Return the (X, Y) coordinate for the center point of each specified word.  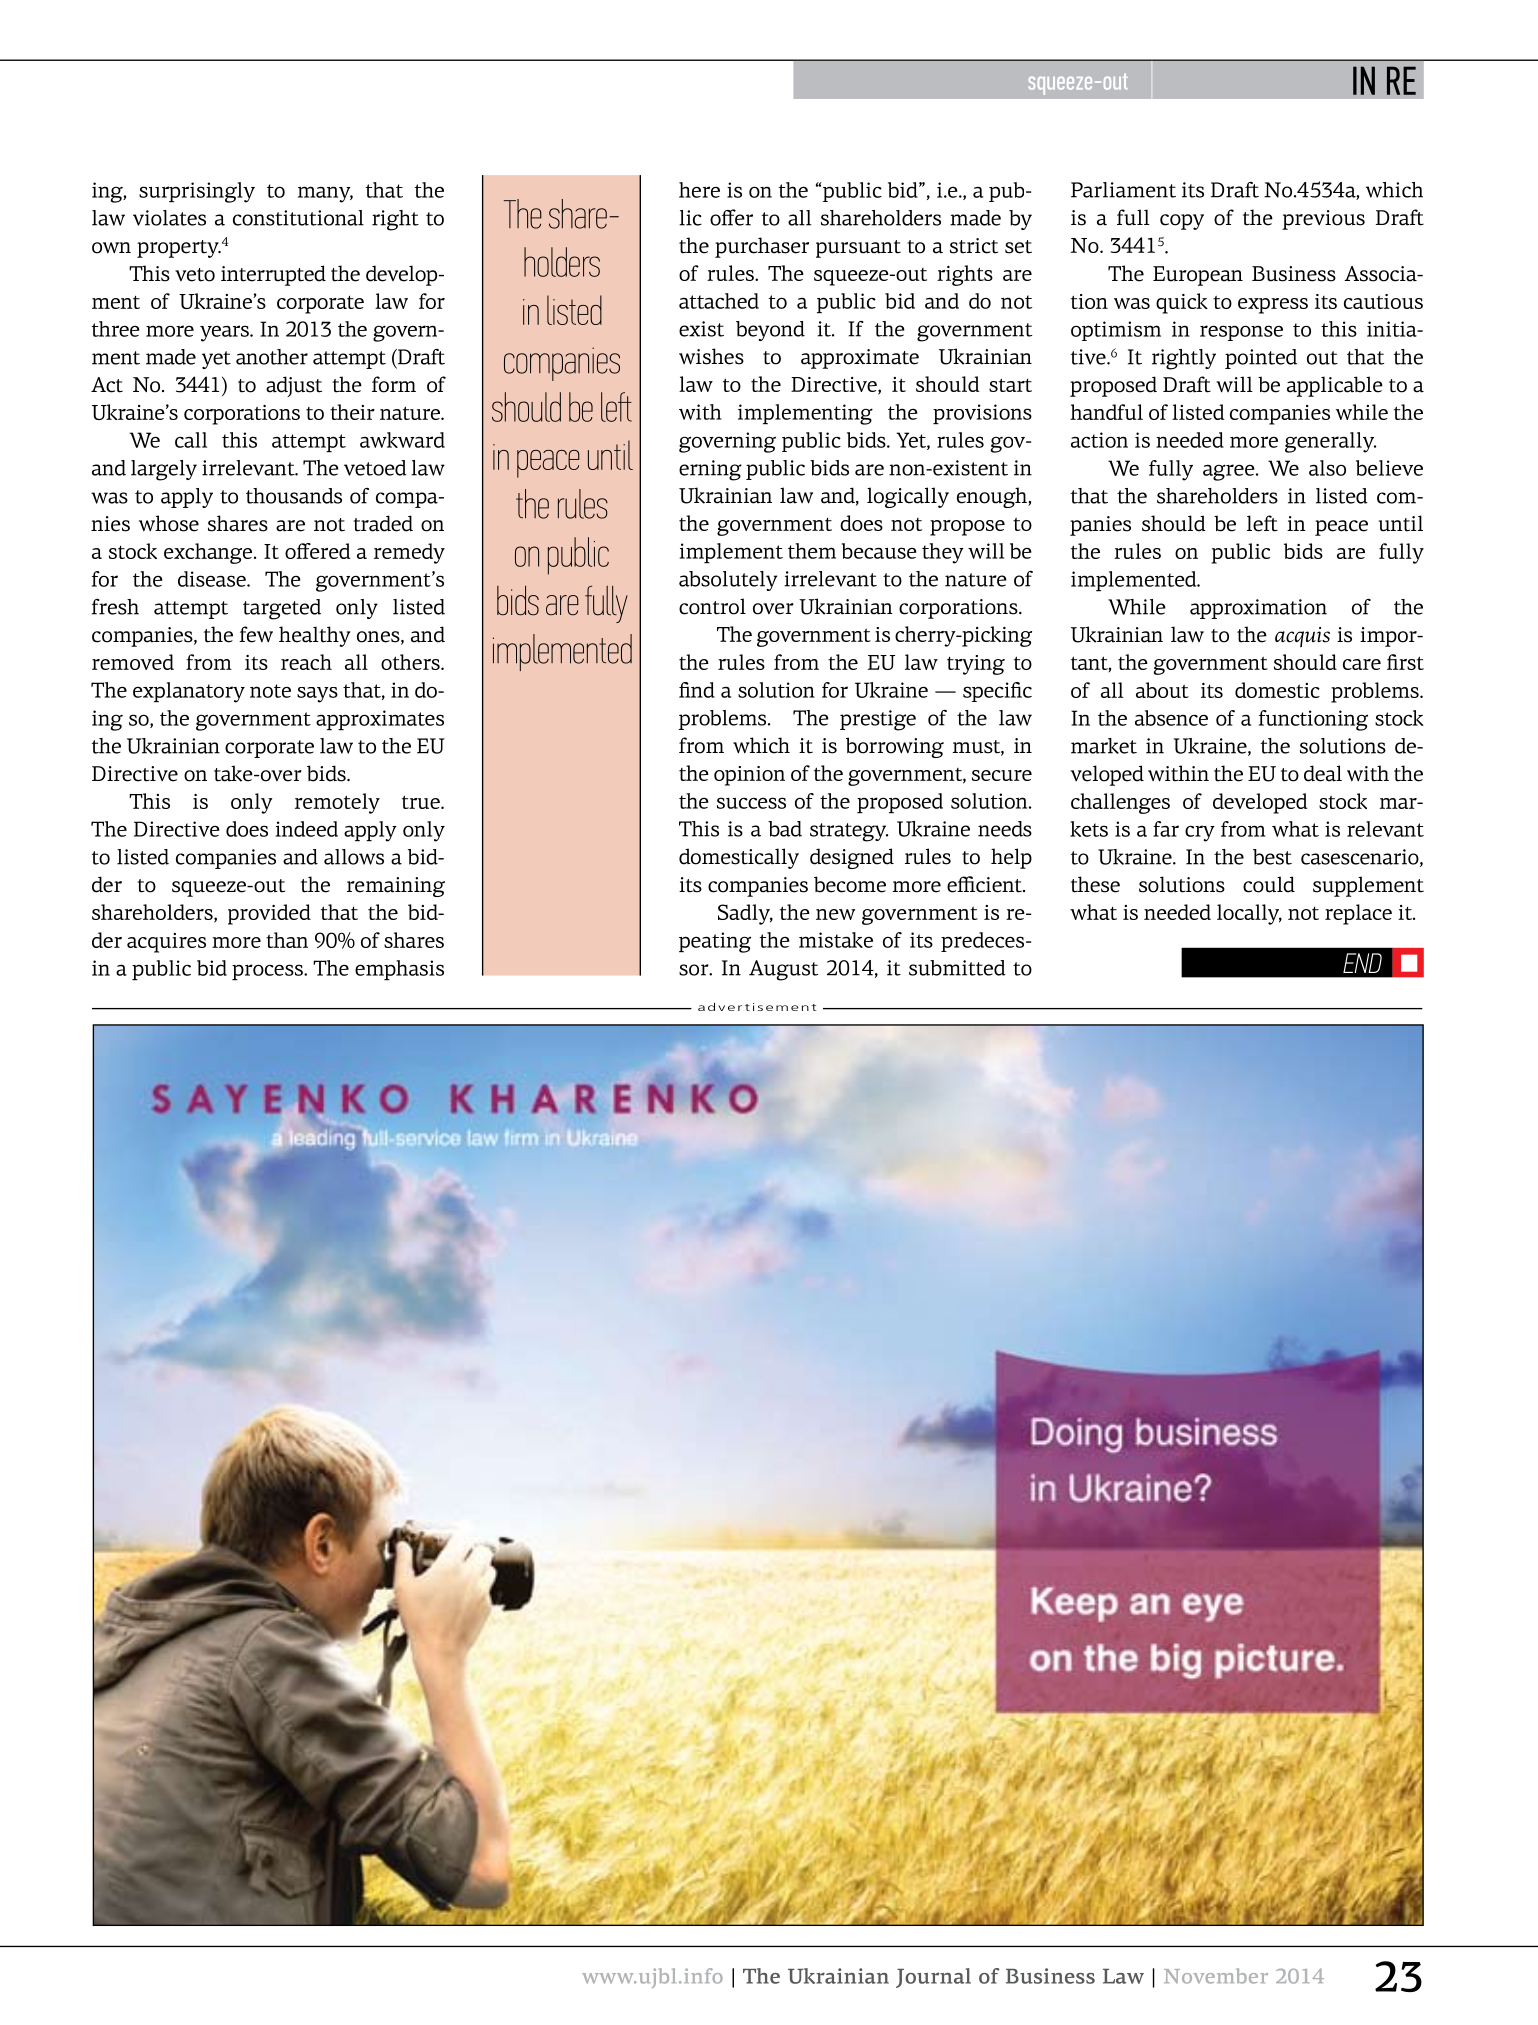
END (1362, 963)
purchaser (762, 247)
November (1216, 1976)
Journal (933, 1978)
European (1198, 276)
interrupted (273, 275)
